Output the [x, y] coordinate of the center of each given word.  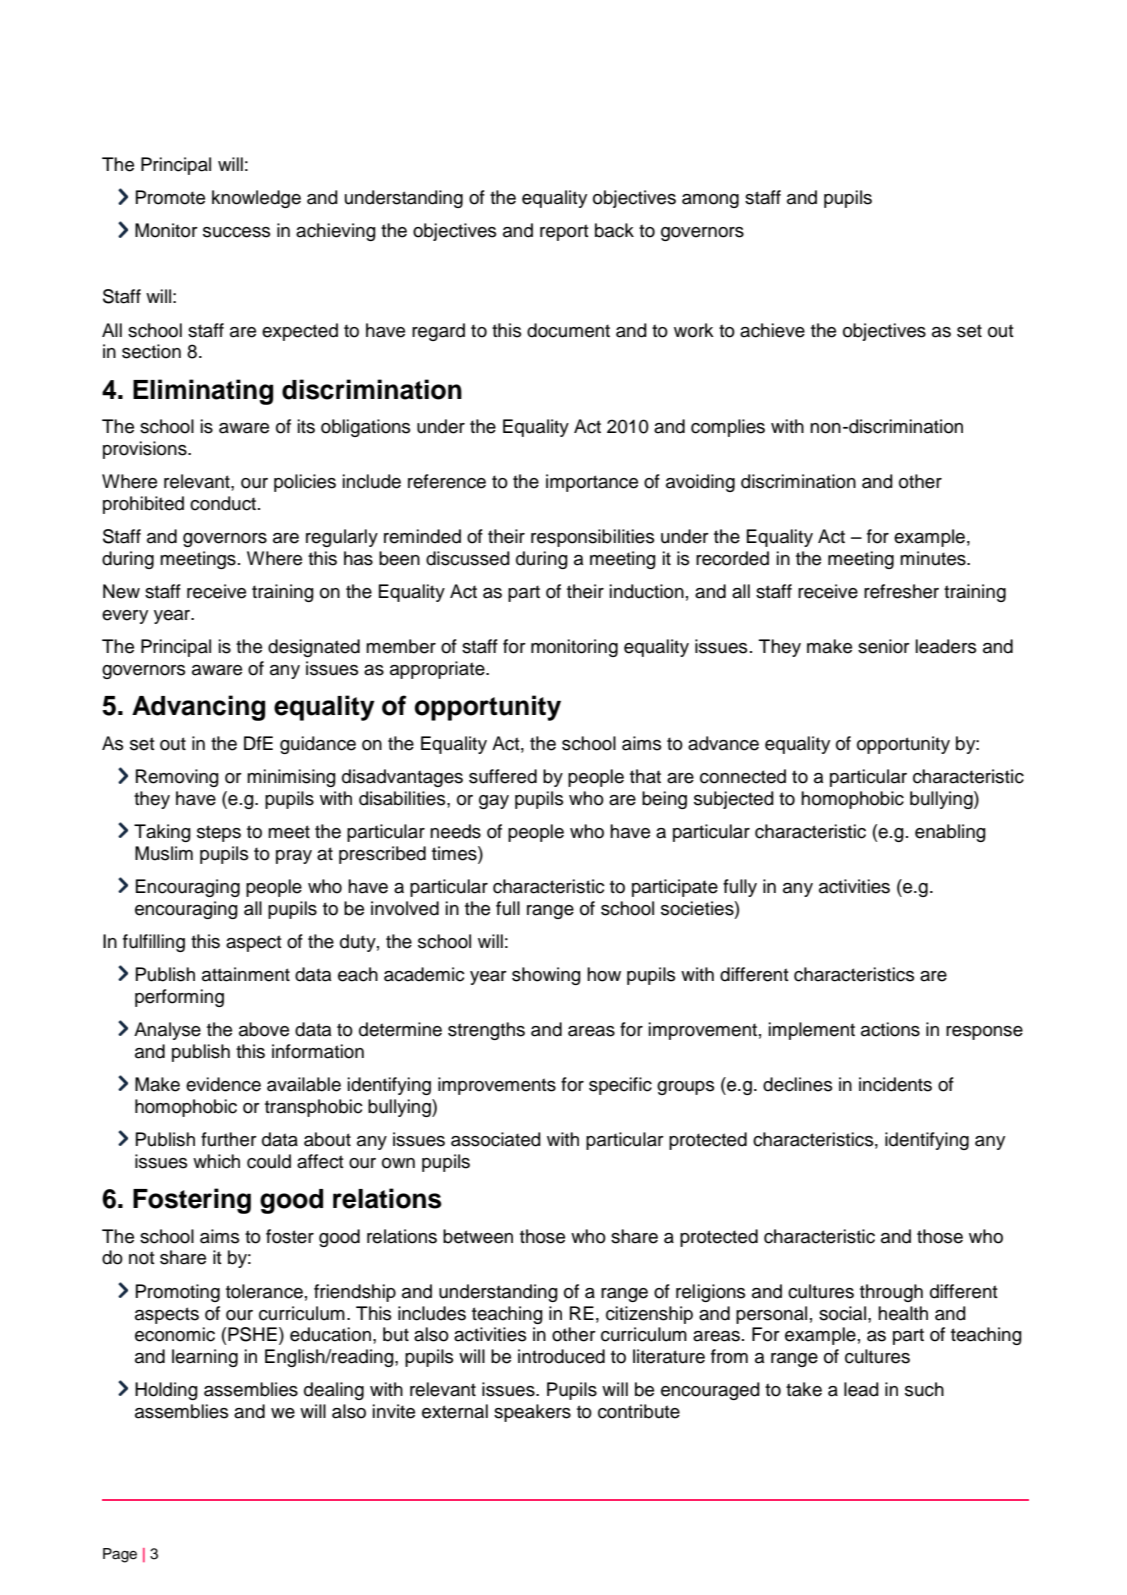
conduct [224, 503]
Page [120, 1555]
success [236, 232]
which [216, 1161]
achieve [772, 330]
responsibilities [592, 538]
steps [219, 833]
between [478, 1236]
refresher [901, 591]
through [891, 1293]
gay [494, 802]
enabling [950, 833]
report [564, 232]
